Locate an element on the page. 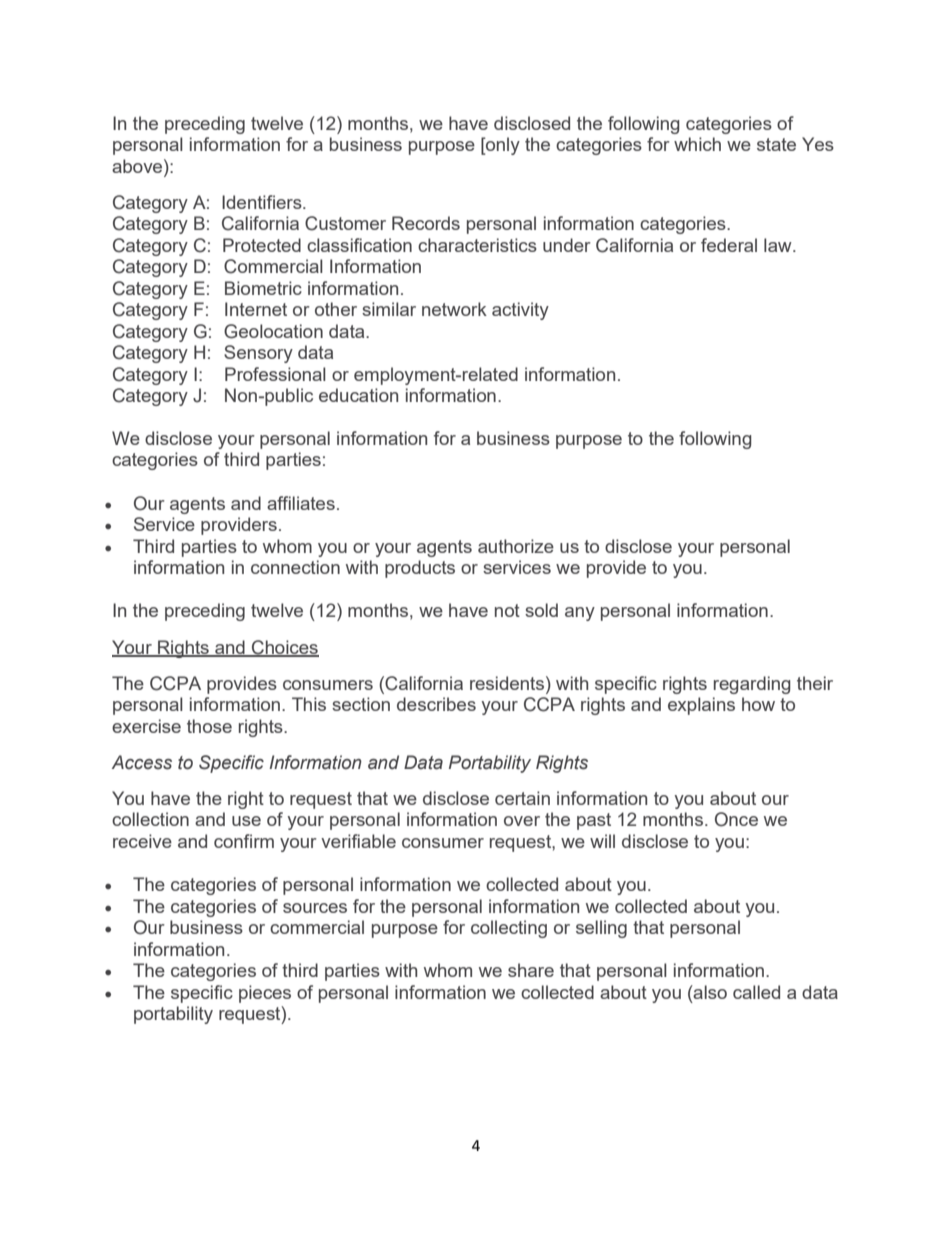  Professional is located at coordinates (275, 374).
